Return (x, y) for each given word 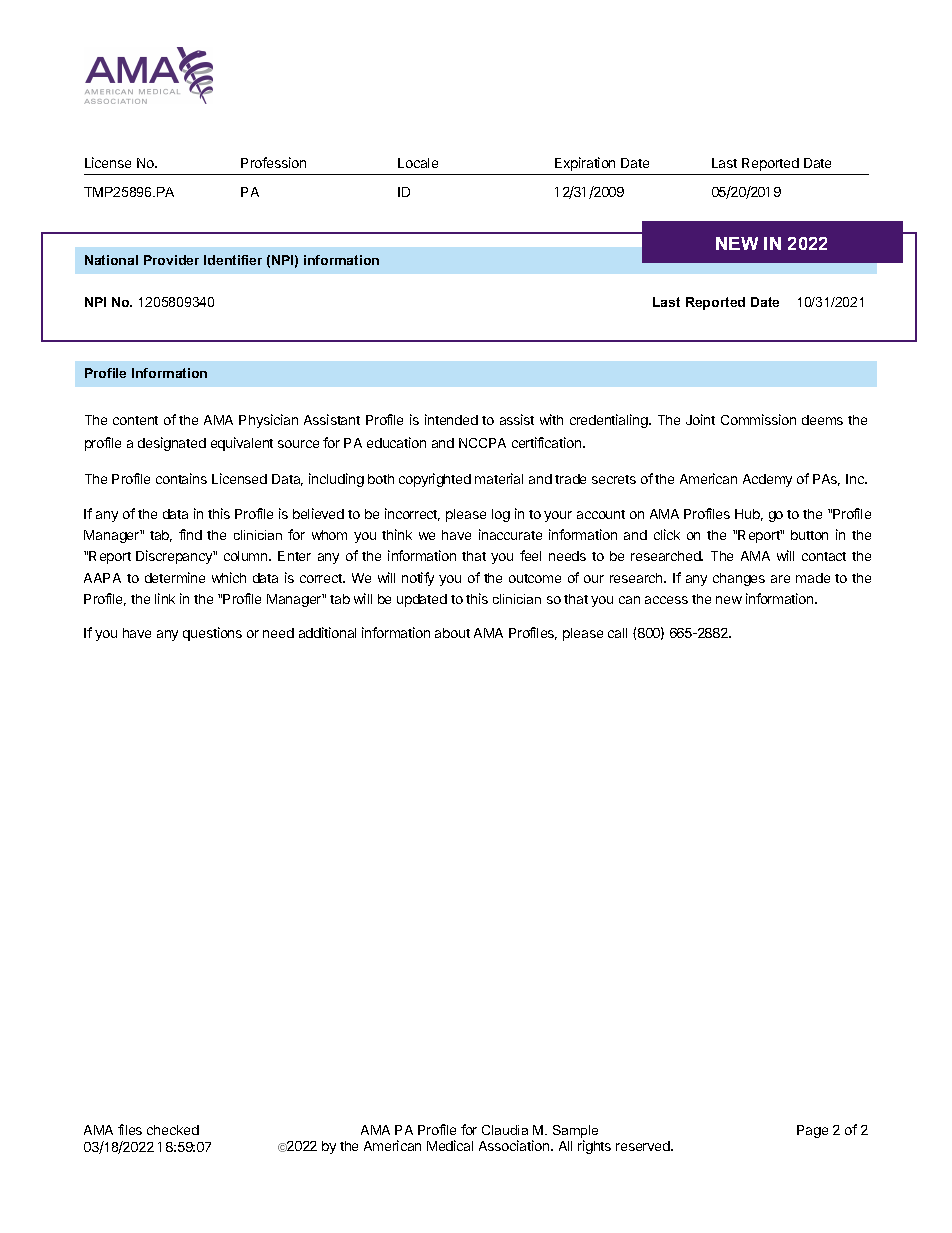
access (666, 600)
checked (173, 1130)
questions (212, 634)
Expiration (585, 164)
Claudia (505, 1130)
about (452, 633)
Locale (418, 163)
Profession (273, 162)
